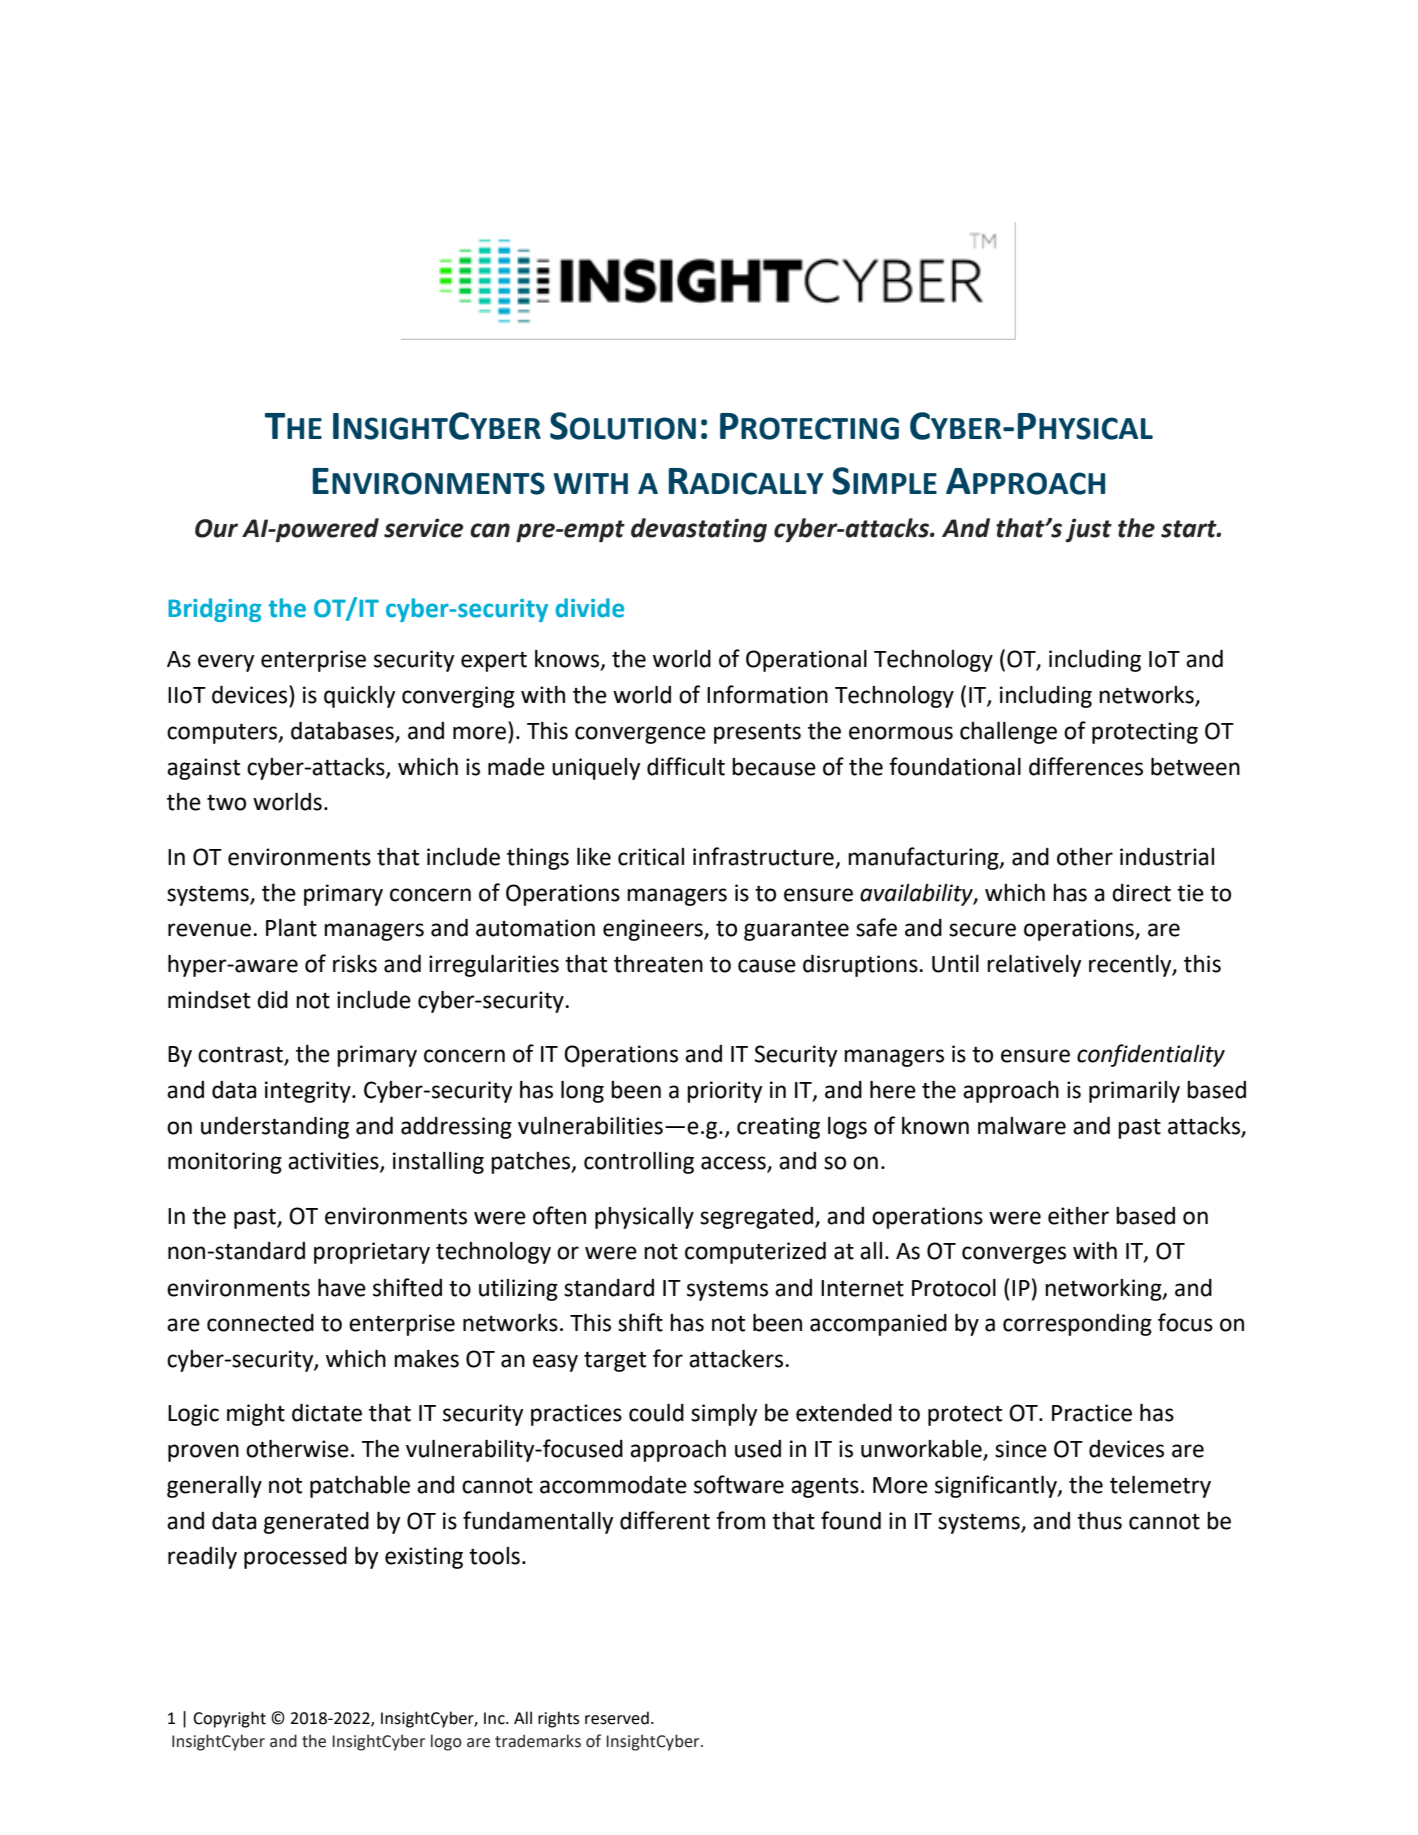 This screenshot has height=1835, width=1418. Describe the element at coordinates (229, 1719) in the screenshot. I see `Copyright` at that location.
